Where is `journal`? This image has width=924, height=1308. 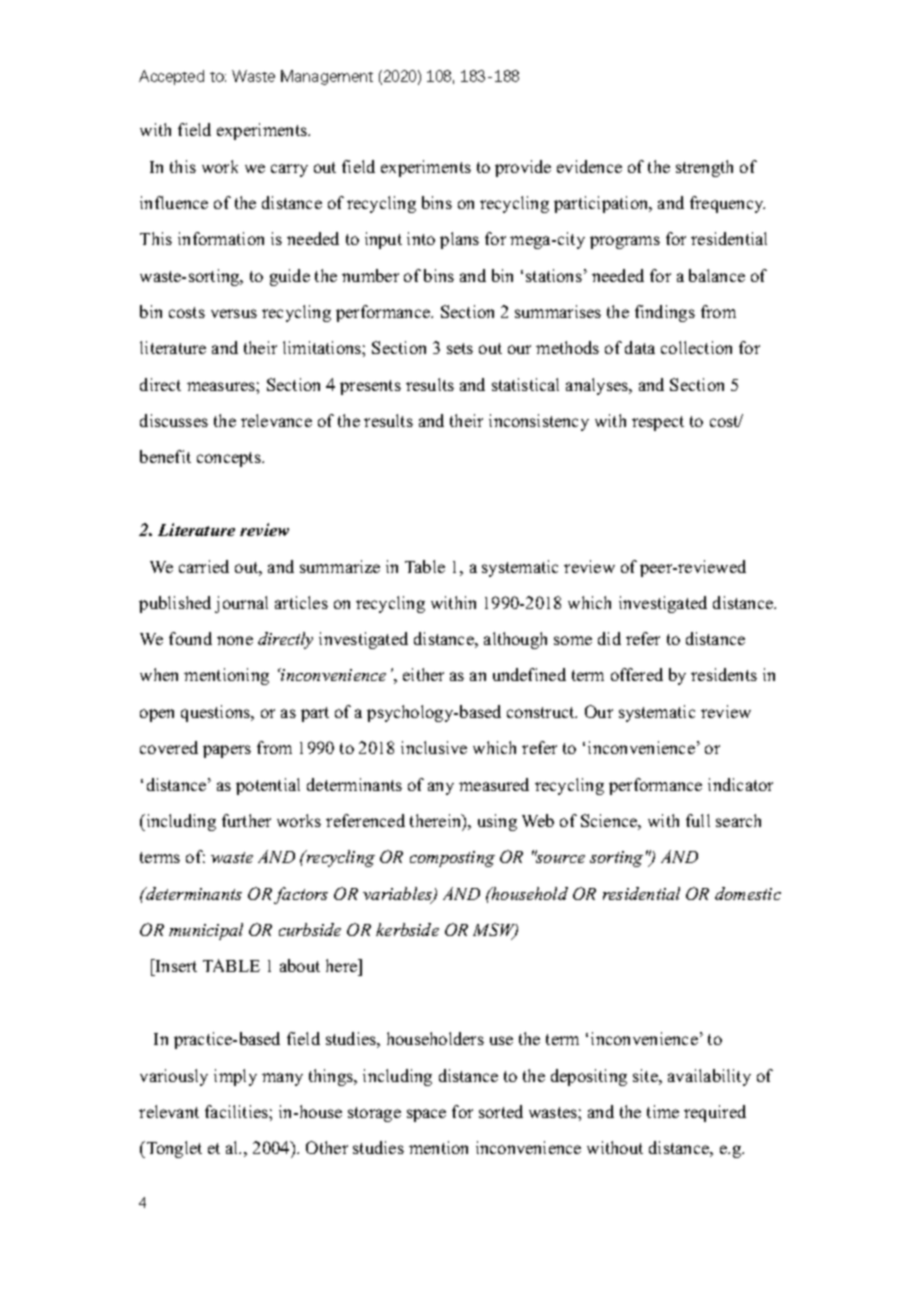
journal is located at coordinates (241, 604).
